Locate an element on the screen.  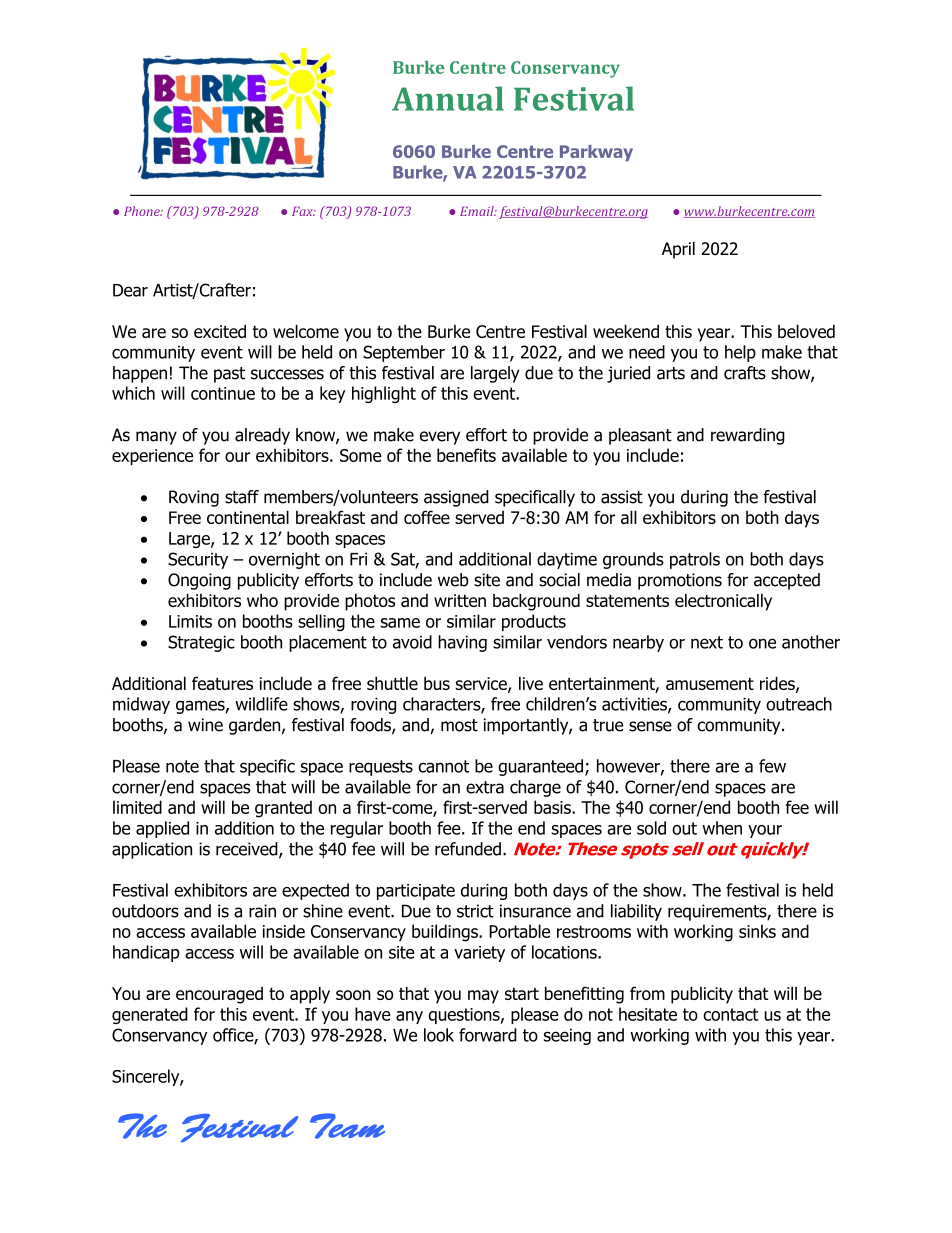
most is located at coordinates (459, 725).
